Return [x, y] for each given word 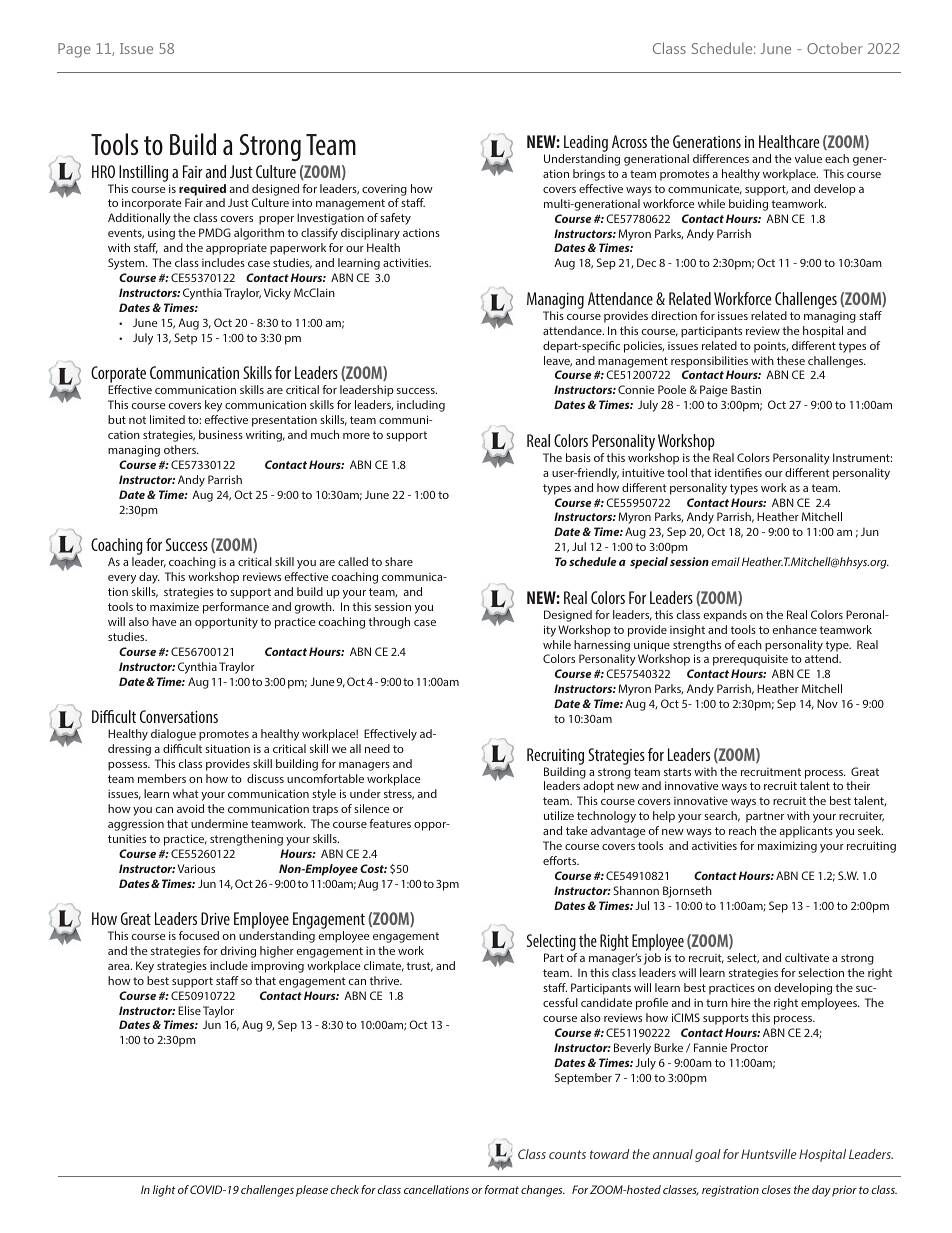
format [502, 1189]
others [181, 449]
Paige [714, 391]
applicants [806, 832]
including [421, 406]
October [835, 48]
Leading [585, 145]
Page [74, 50]
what [186, 793]
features [390, 823]
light [164, 1191]
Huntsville [769, 1154]
